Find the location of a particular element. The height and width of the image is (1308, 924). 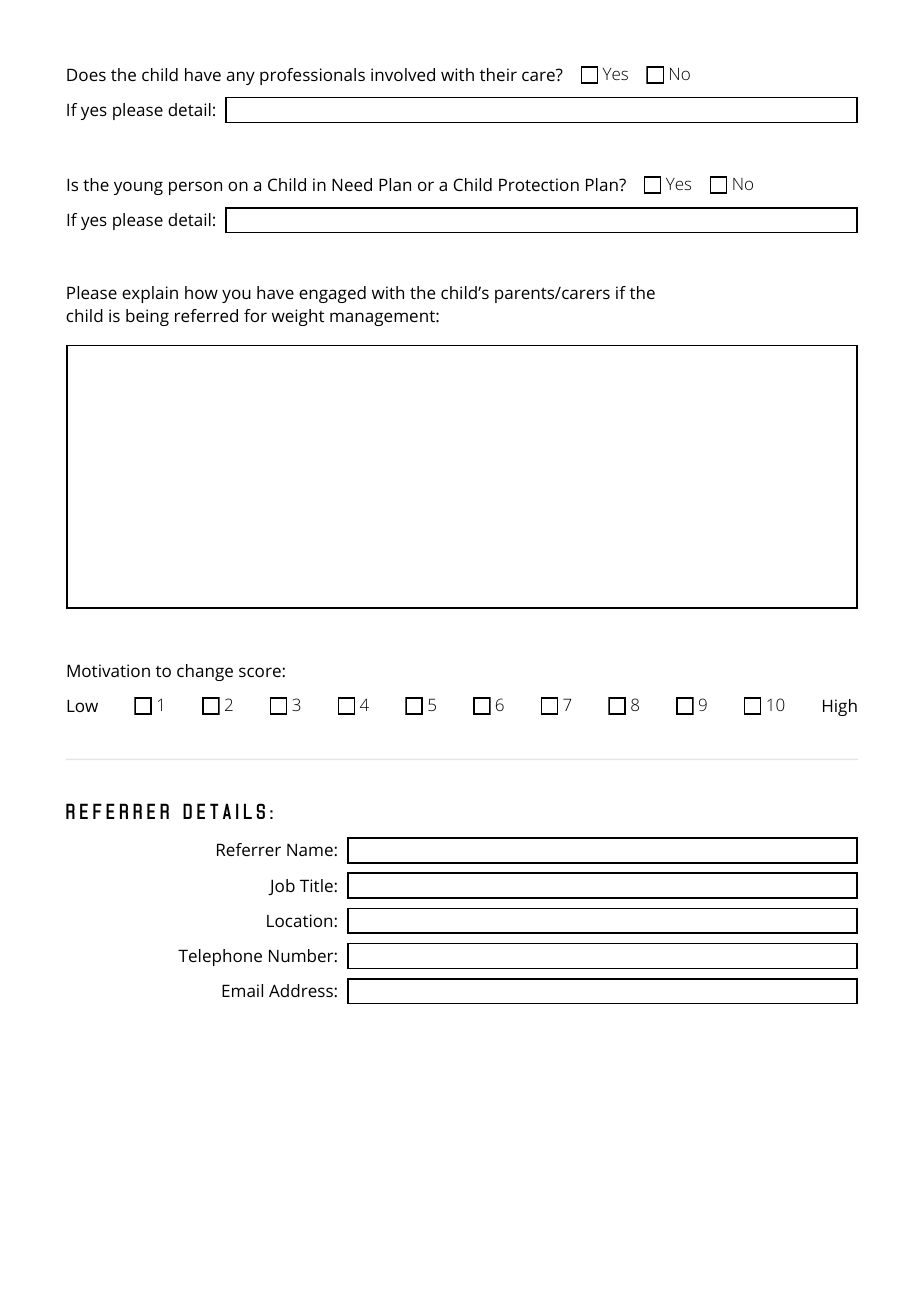

their is located at coordinates (498, 74).
